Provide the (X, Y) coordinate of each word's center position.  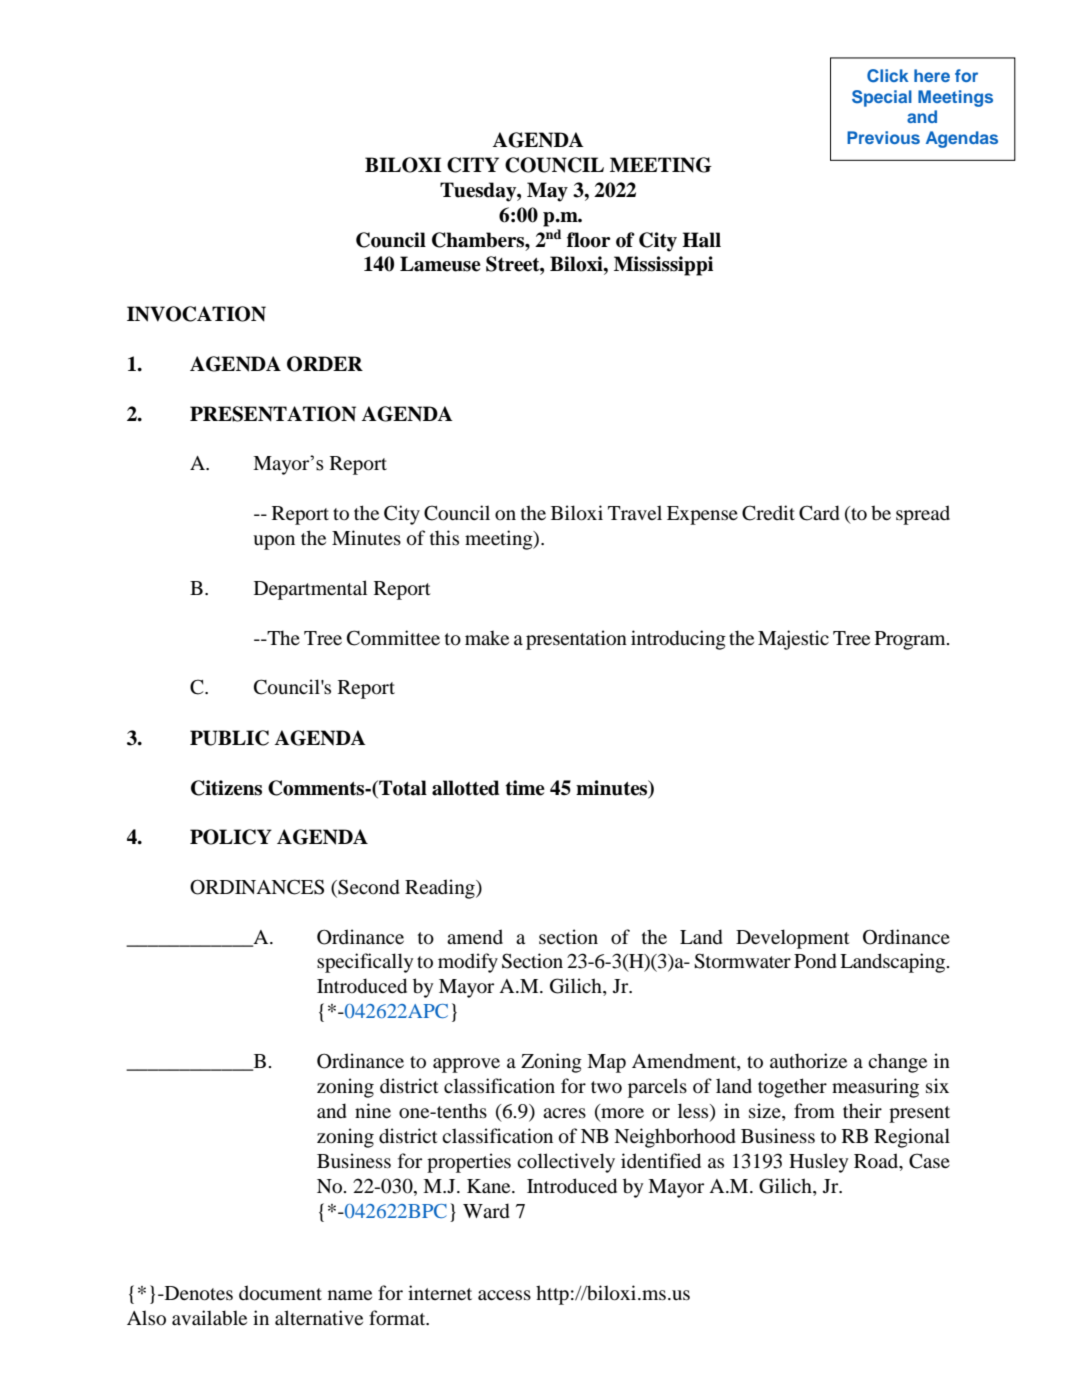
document (280, 1293)
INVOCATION (196, 314)
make (487, 637)
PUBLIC (229, 738)
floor (589, 240)
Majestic (793, 640)
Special (882, 98)
